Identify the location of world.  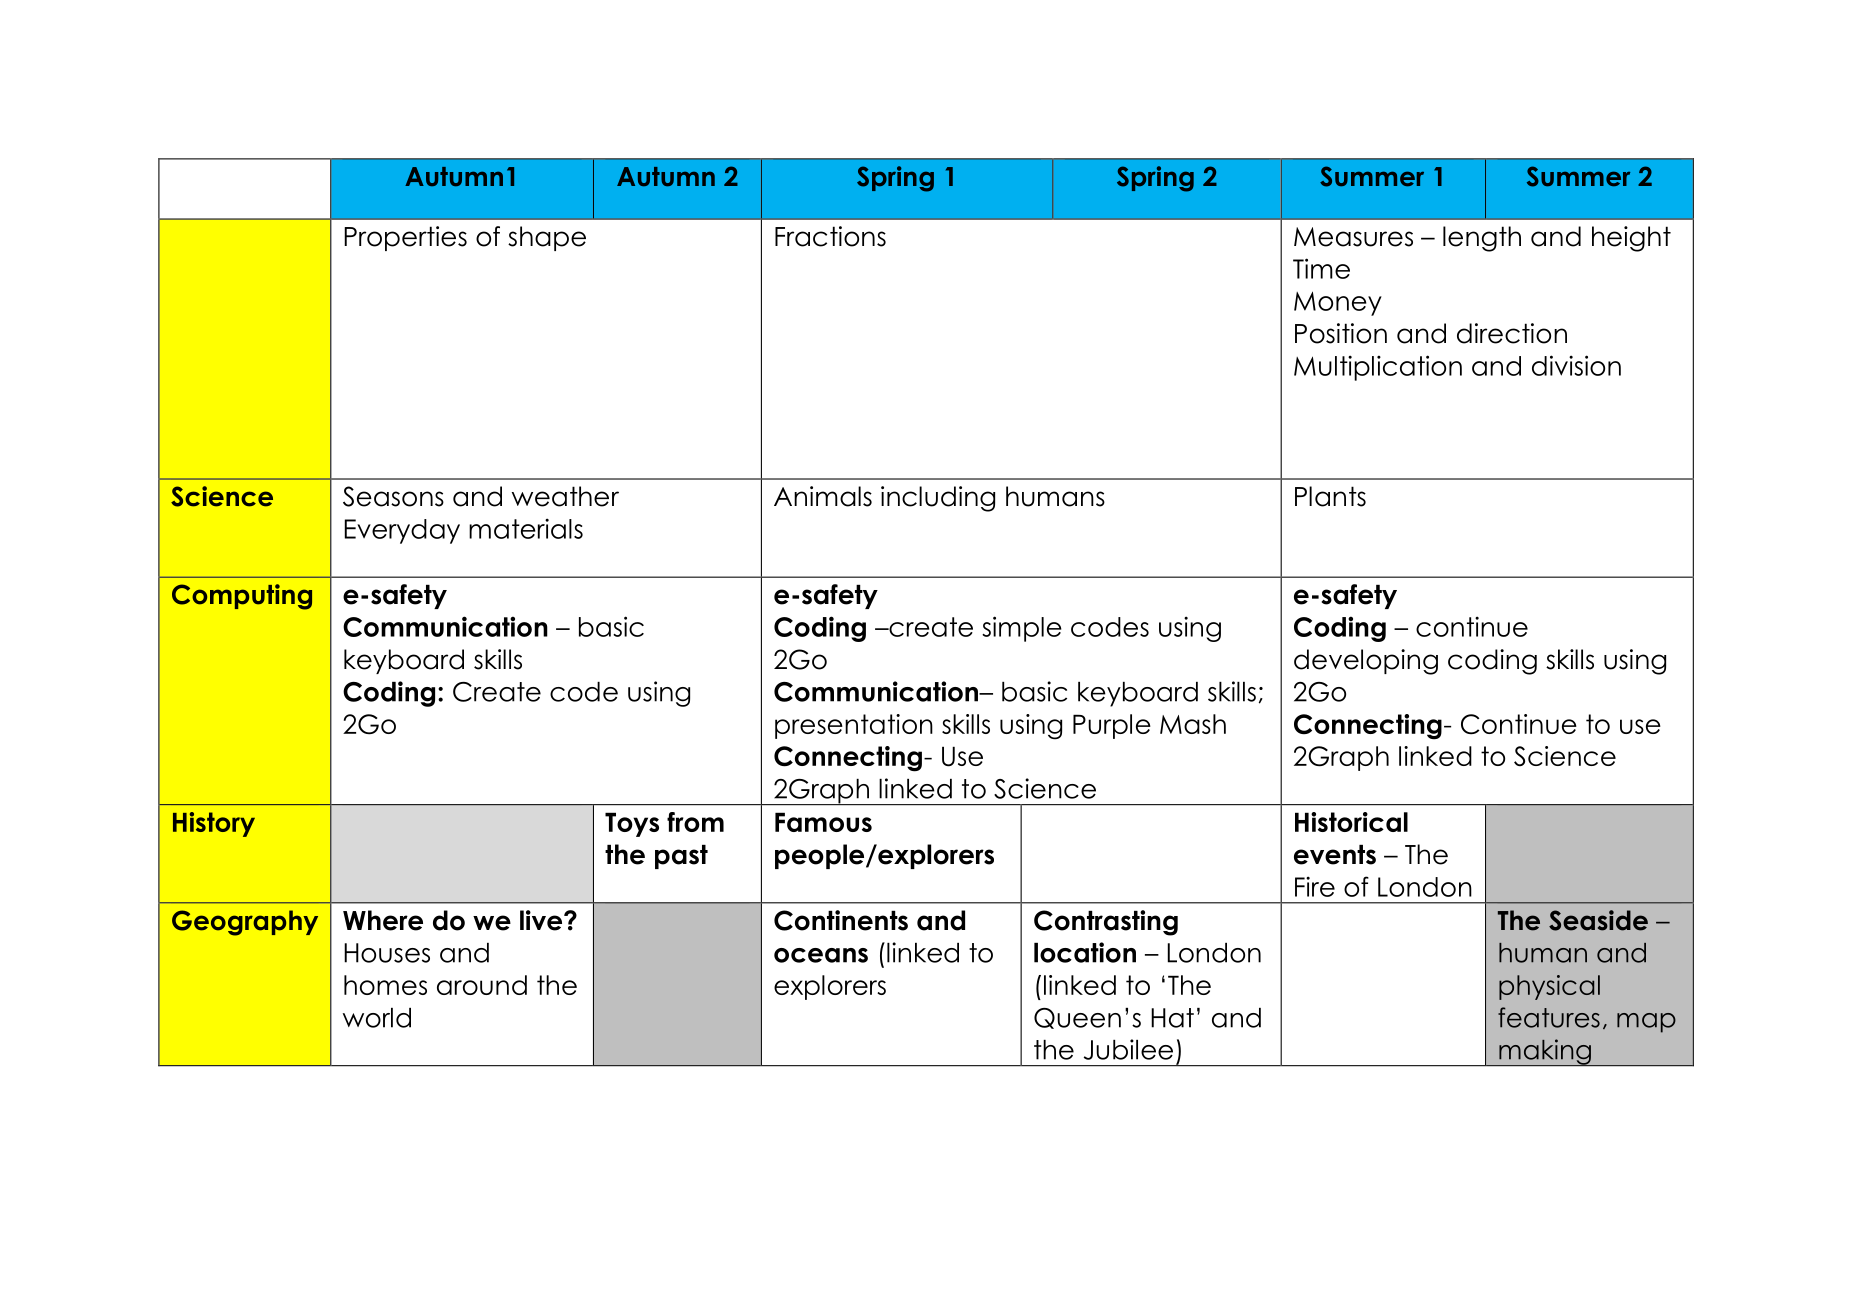
(377, 1018).
